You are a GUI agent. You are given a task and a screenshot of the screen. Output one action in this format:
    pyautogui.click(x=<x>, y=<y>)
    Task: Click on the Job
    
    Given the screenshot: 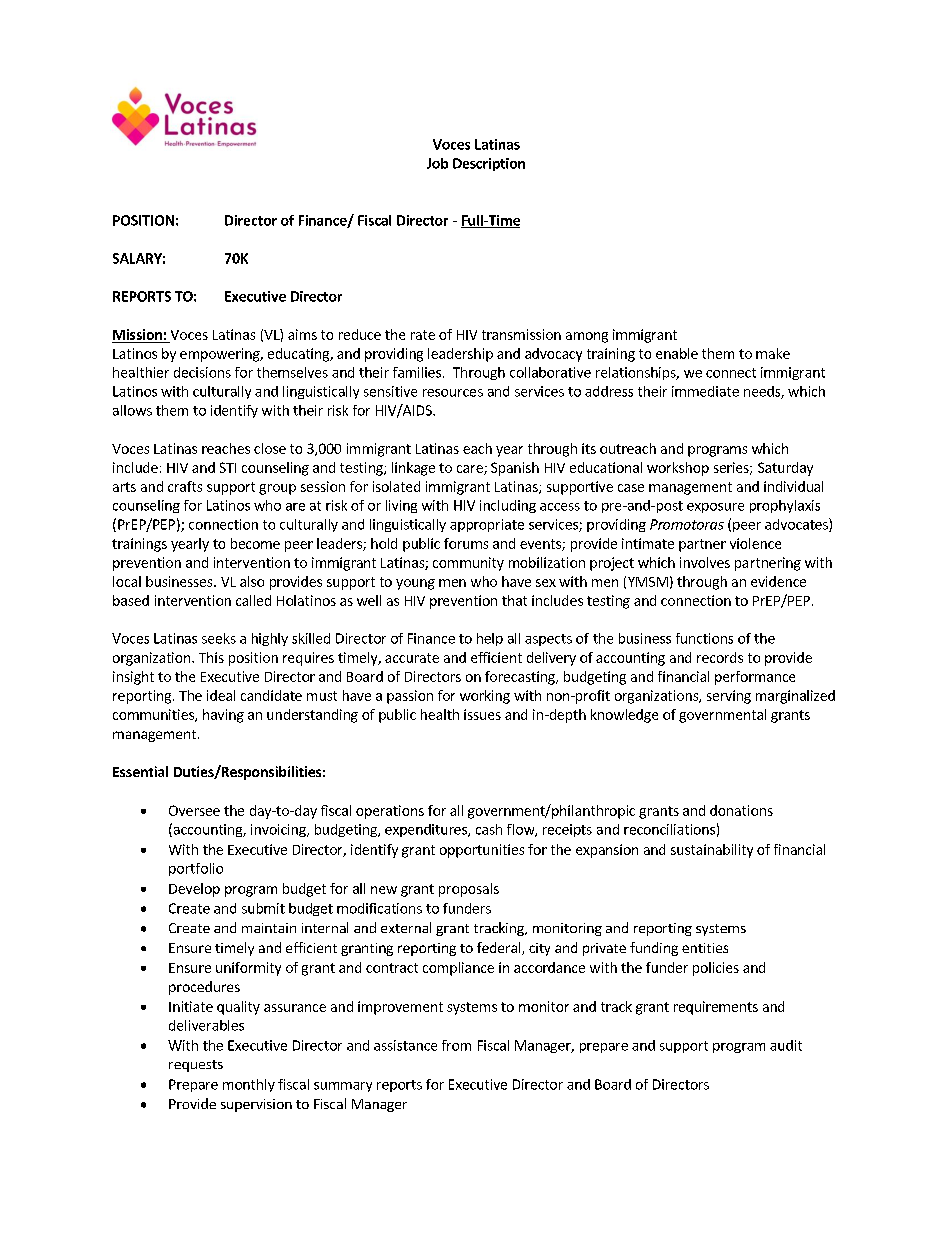 What is the action you would take?
    pyautogui.click(x=437, y=163)
